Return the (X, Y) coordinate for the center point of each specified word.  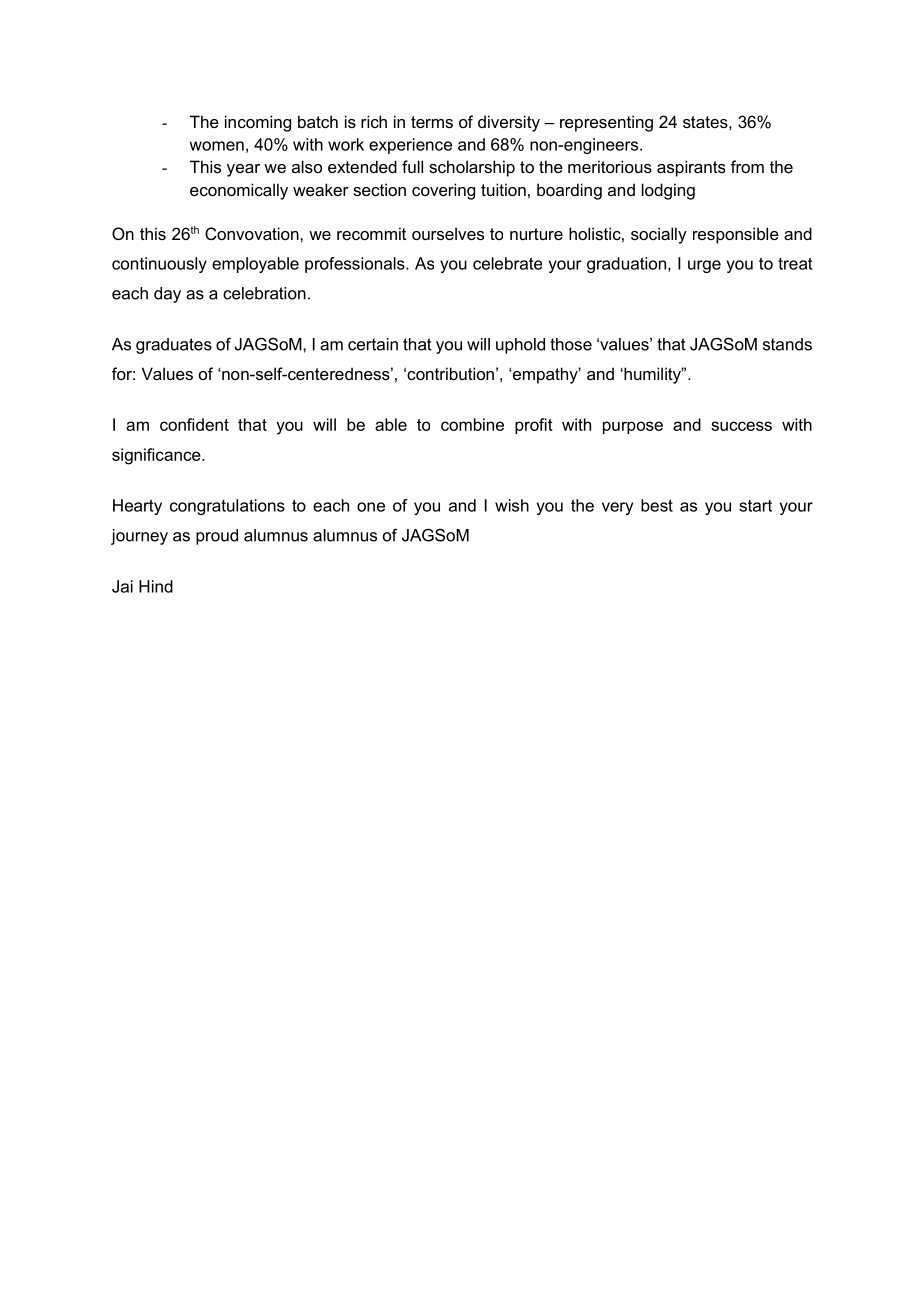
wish (512, 505)
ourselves (448, 233)
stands (787, 344)
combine (472, 424)
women (217, 146)
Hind (156, 586)
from (747, 166)
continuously (159, 265)
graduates (174, 346)
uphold (520, 346)
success (741, 426)
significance (157, 456)
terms (432, 122)
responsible (736, 235)
